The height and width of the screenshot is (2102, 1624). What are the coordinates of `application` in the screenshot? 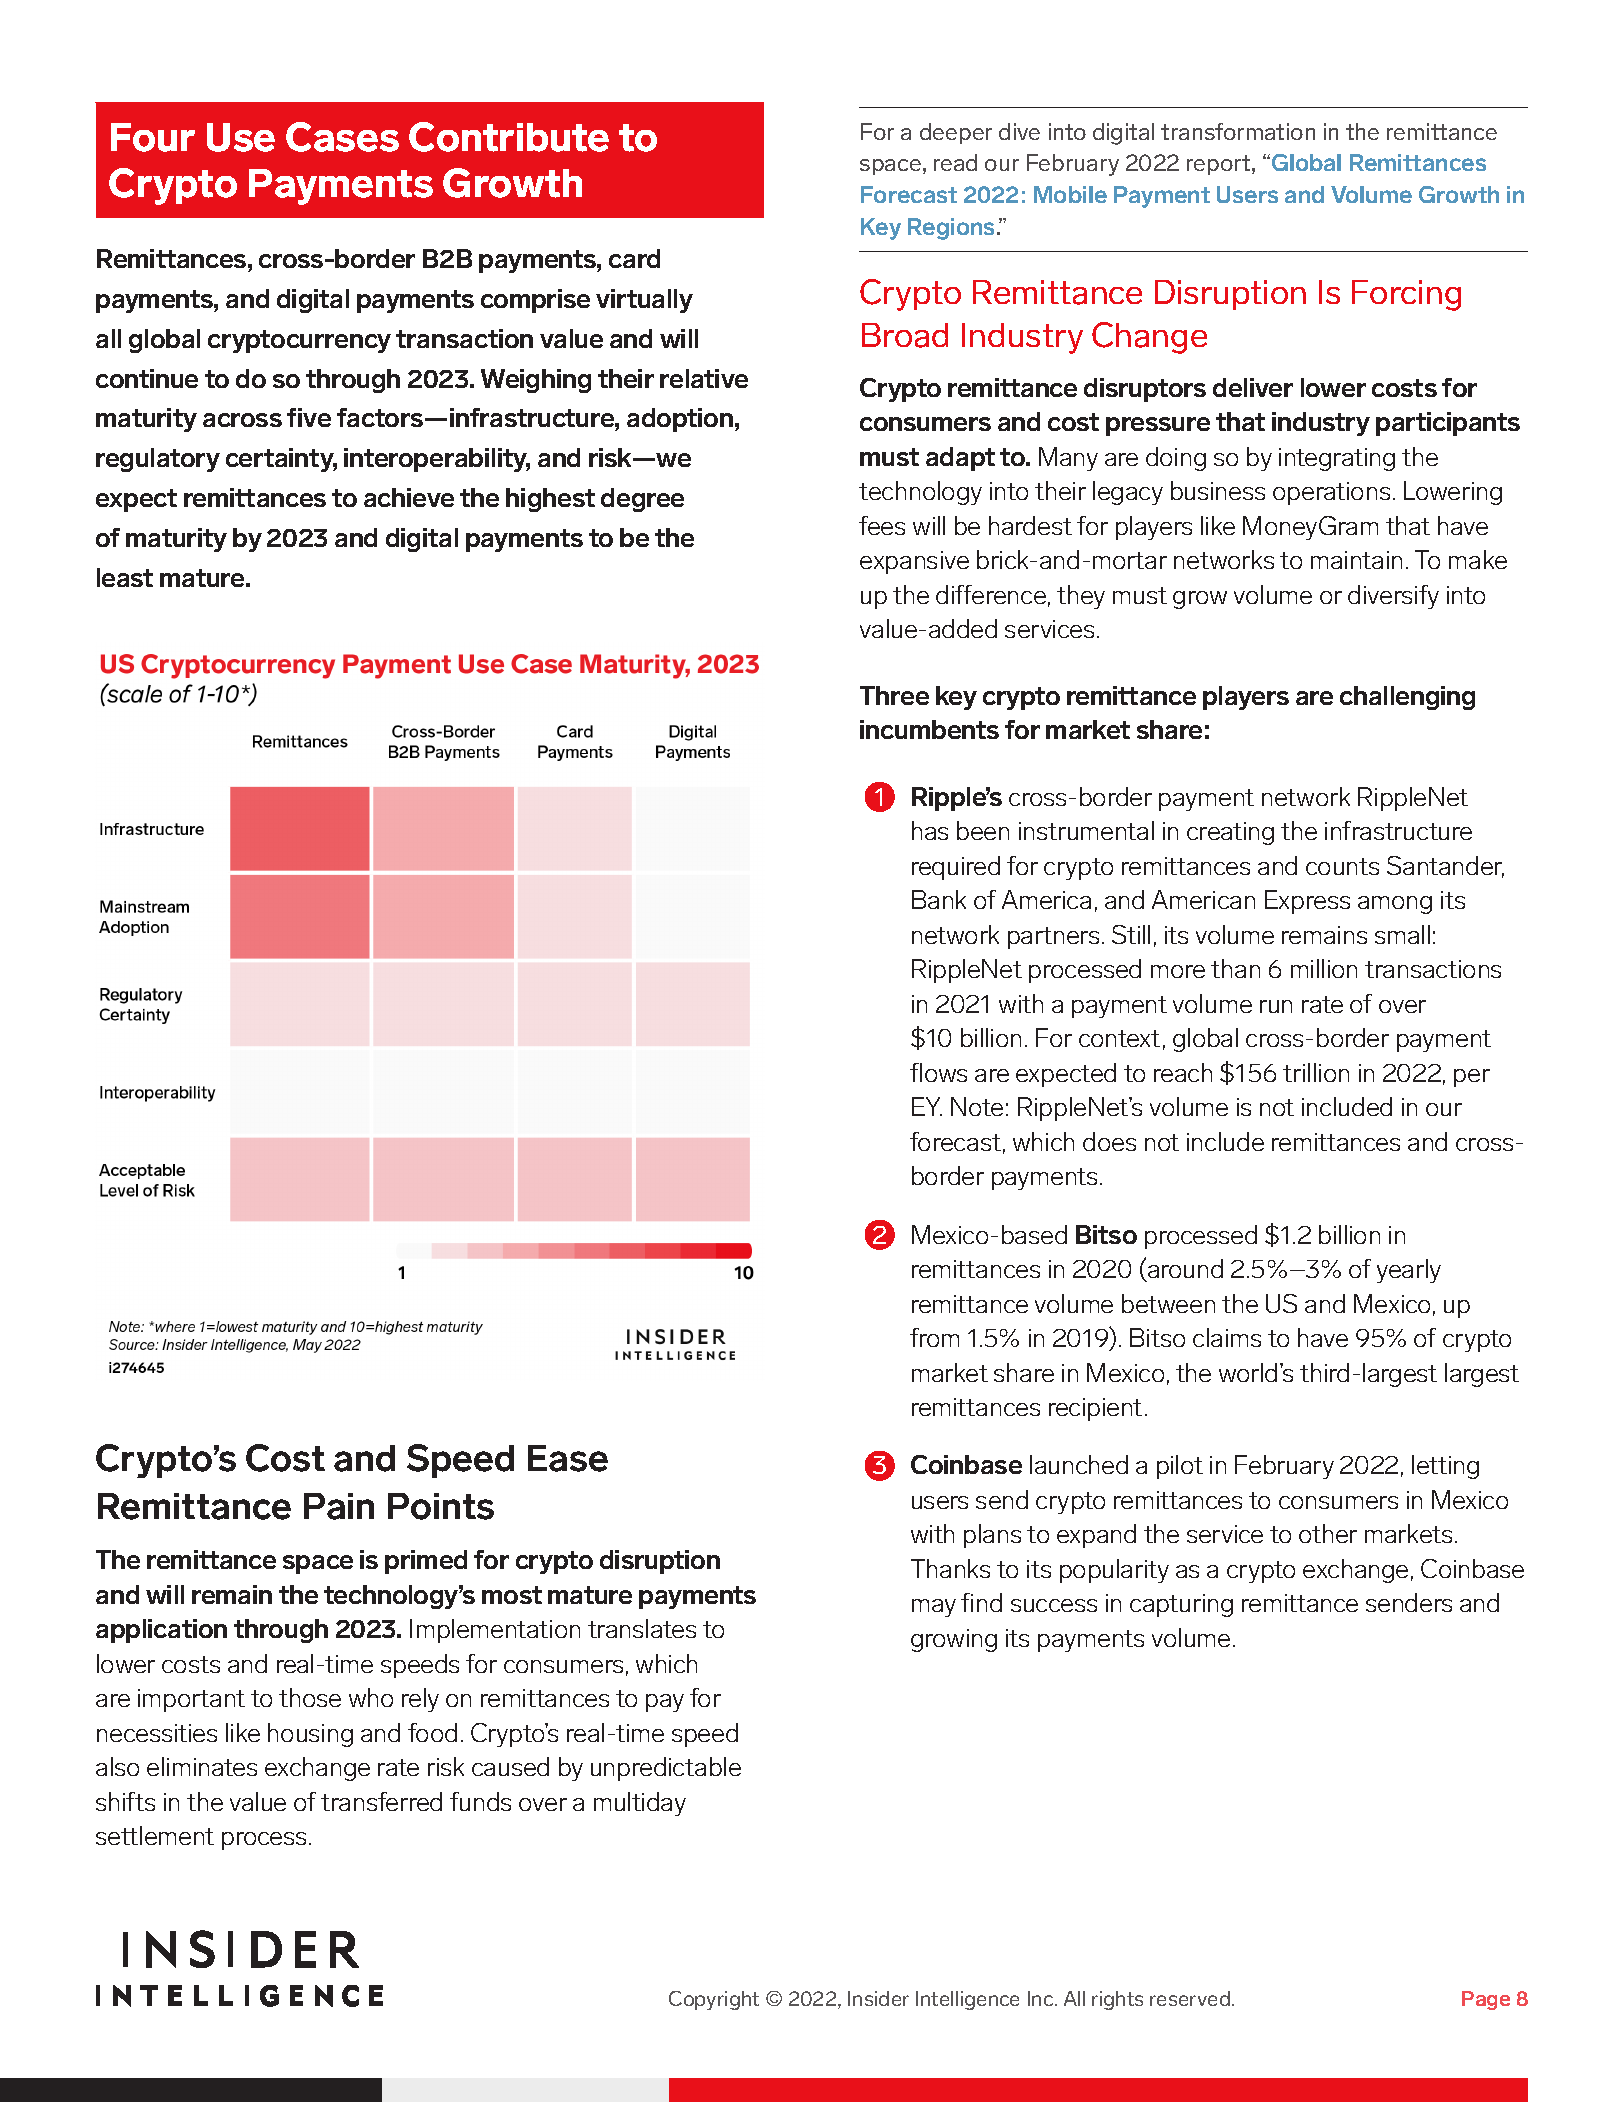 It's located at (161, 1631).
